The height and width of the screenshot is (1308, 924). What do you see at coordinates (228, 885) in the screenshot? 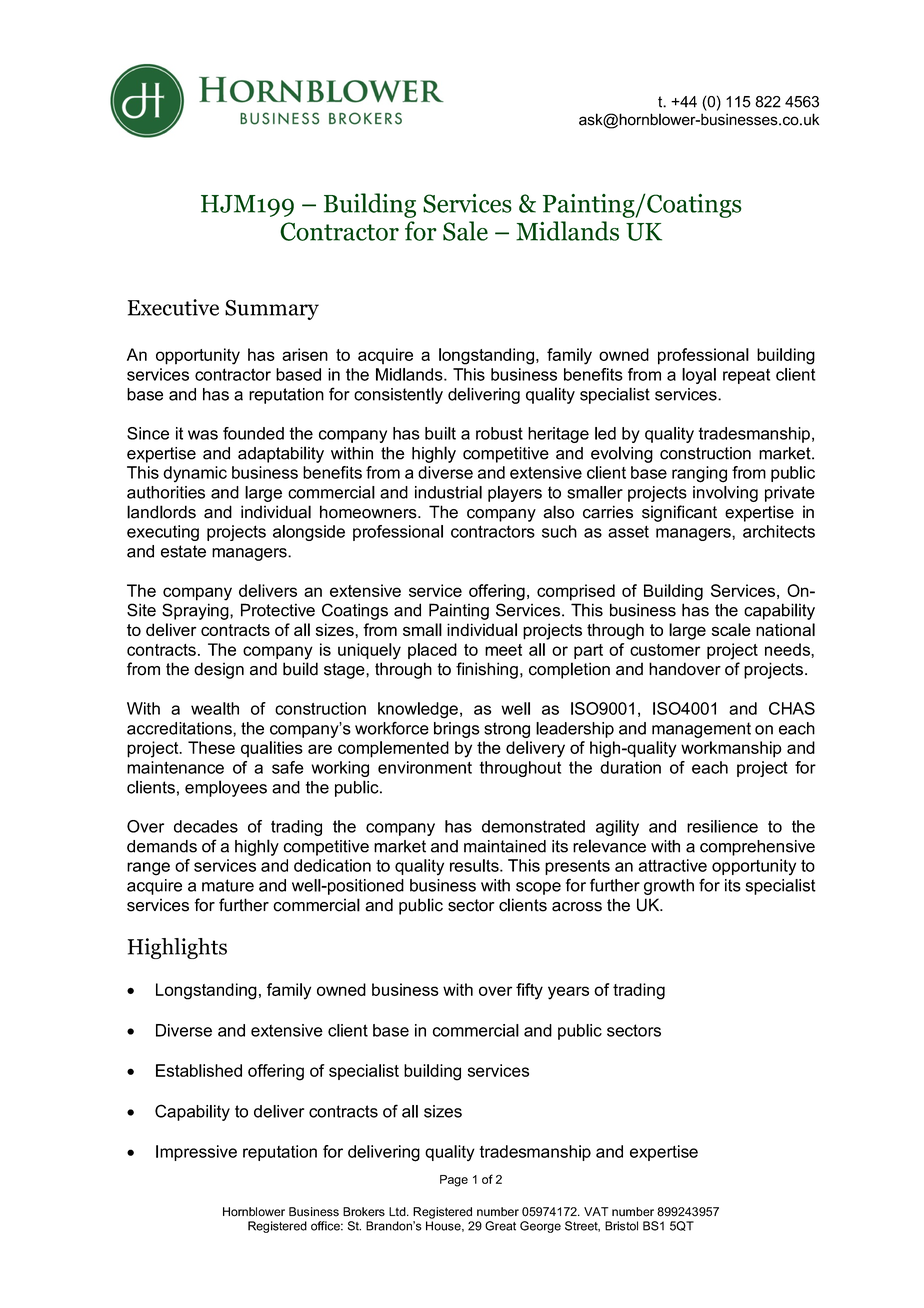
I see `mature` at bounding box center [228, 885].
